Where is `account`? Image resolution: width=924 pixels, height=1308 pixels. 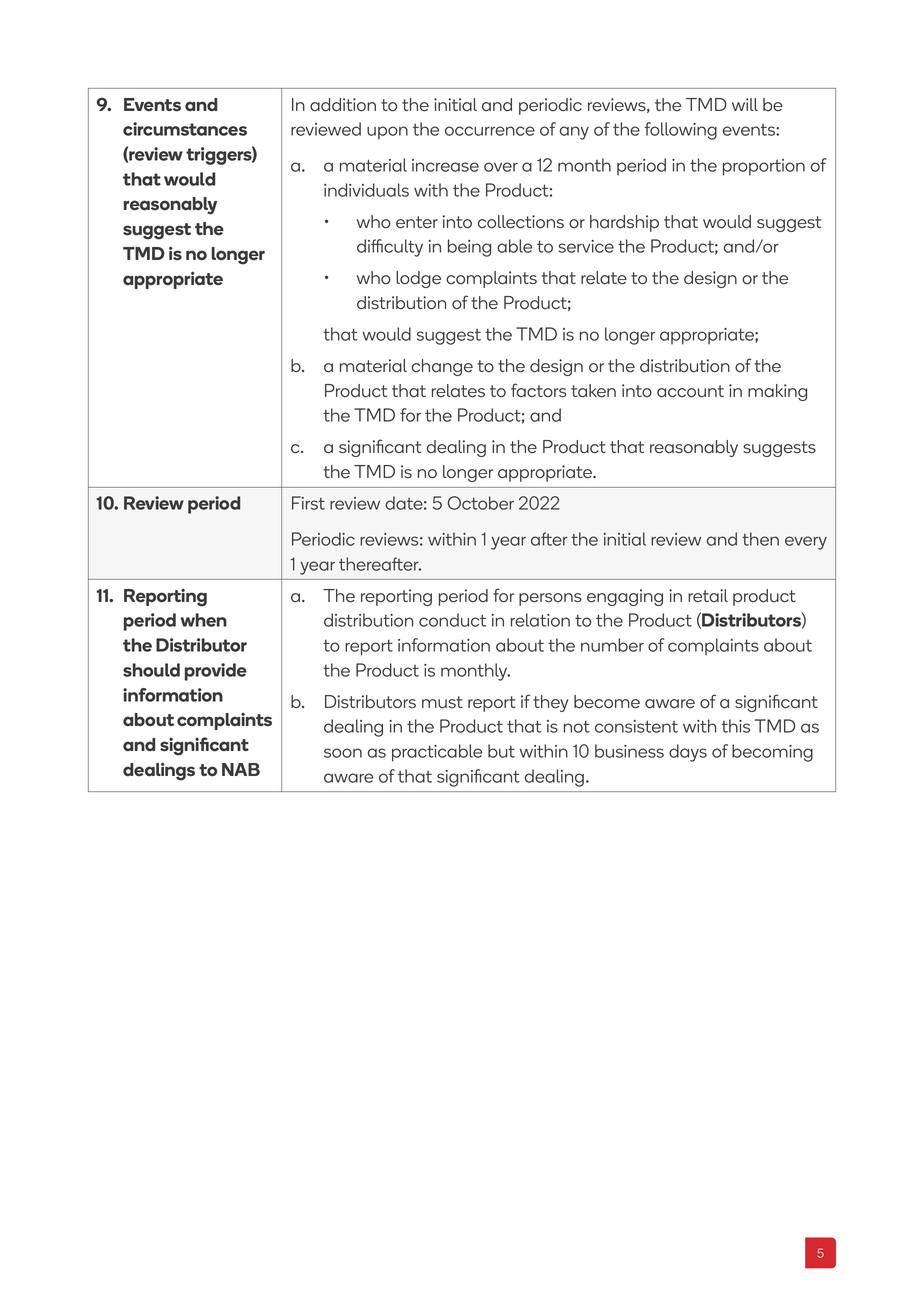
account is located at coordinates (690, 391).
